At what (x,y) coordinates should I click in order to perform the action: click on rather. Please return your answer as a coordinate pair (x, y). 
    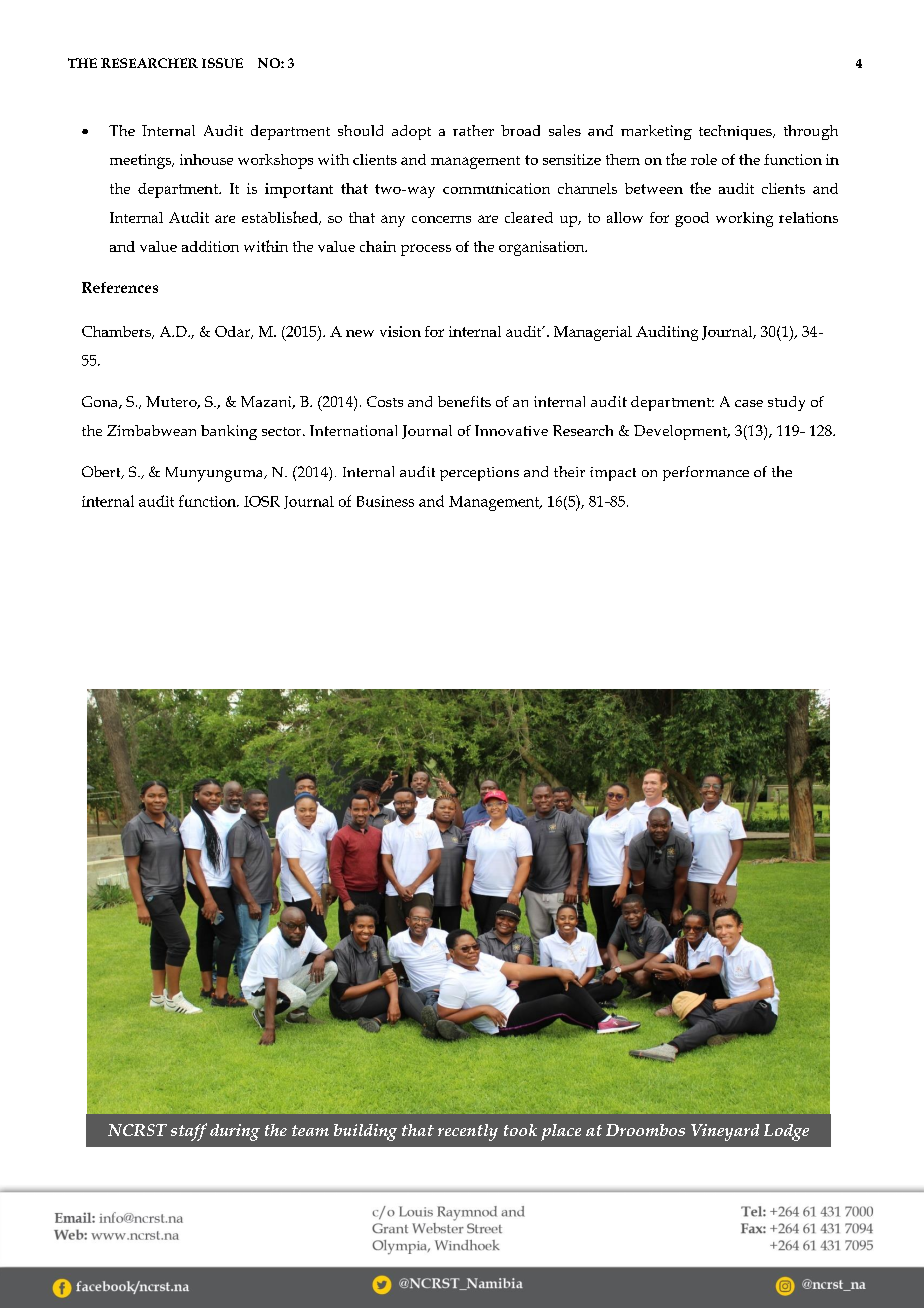
    Looking at the image, I should click on (473, 130).
